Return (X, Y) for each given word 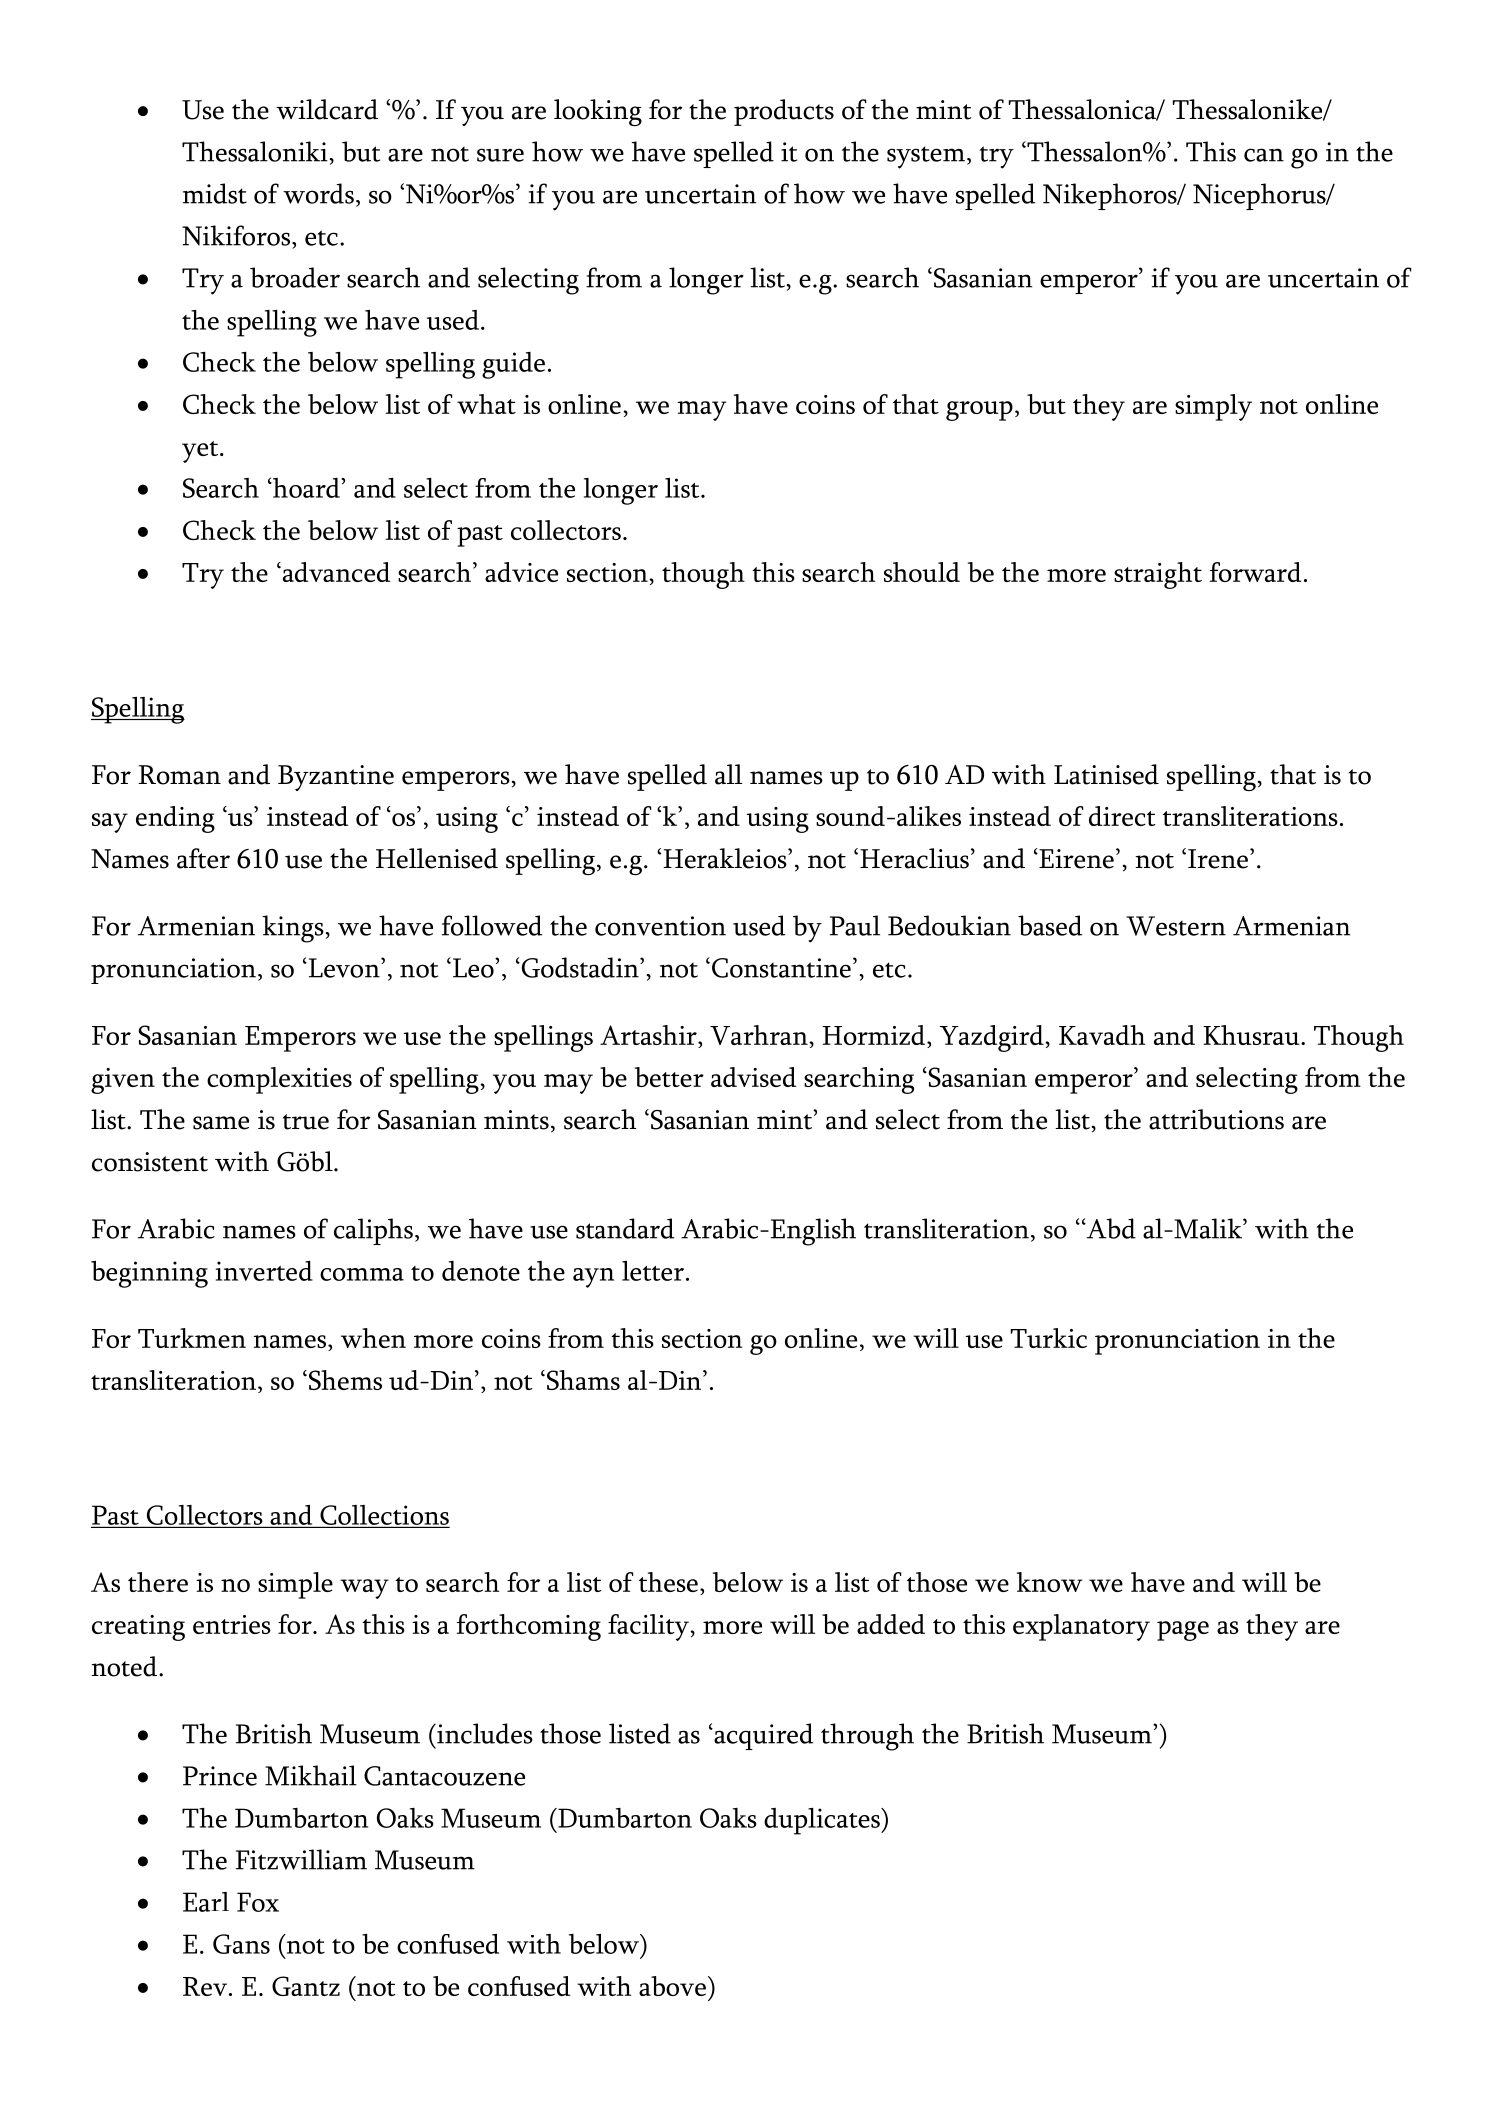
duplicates (823, 1821)
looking (598, 112)
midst (215, 193)
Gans (241, 1944)
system (926, 157)
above (672, 1986)
